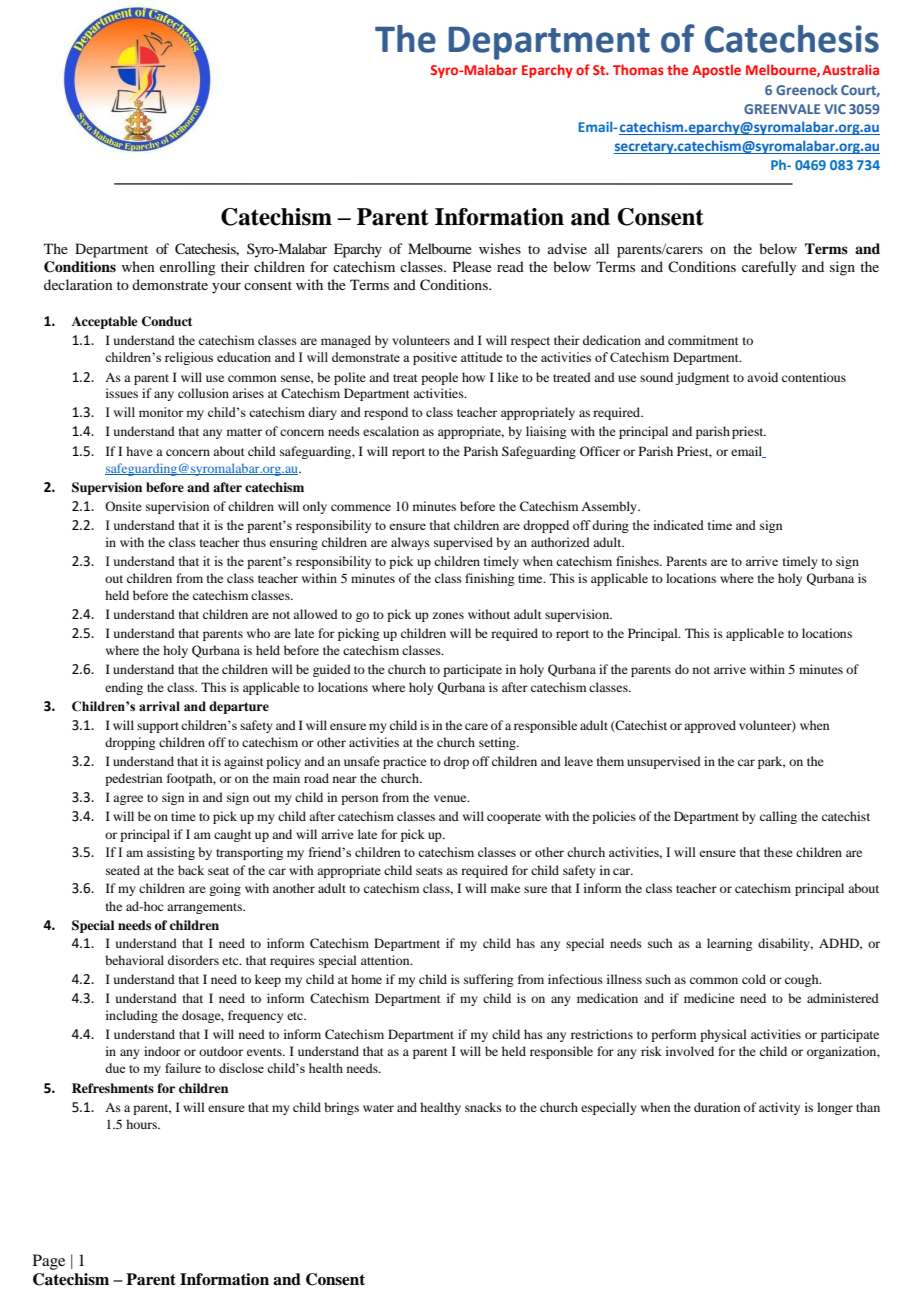 The height and width of the screenshot is (1307, 924). Describe the element at coordinates (134, 960) in the screenshot. I see `behavioral` at that location.
